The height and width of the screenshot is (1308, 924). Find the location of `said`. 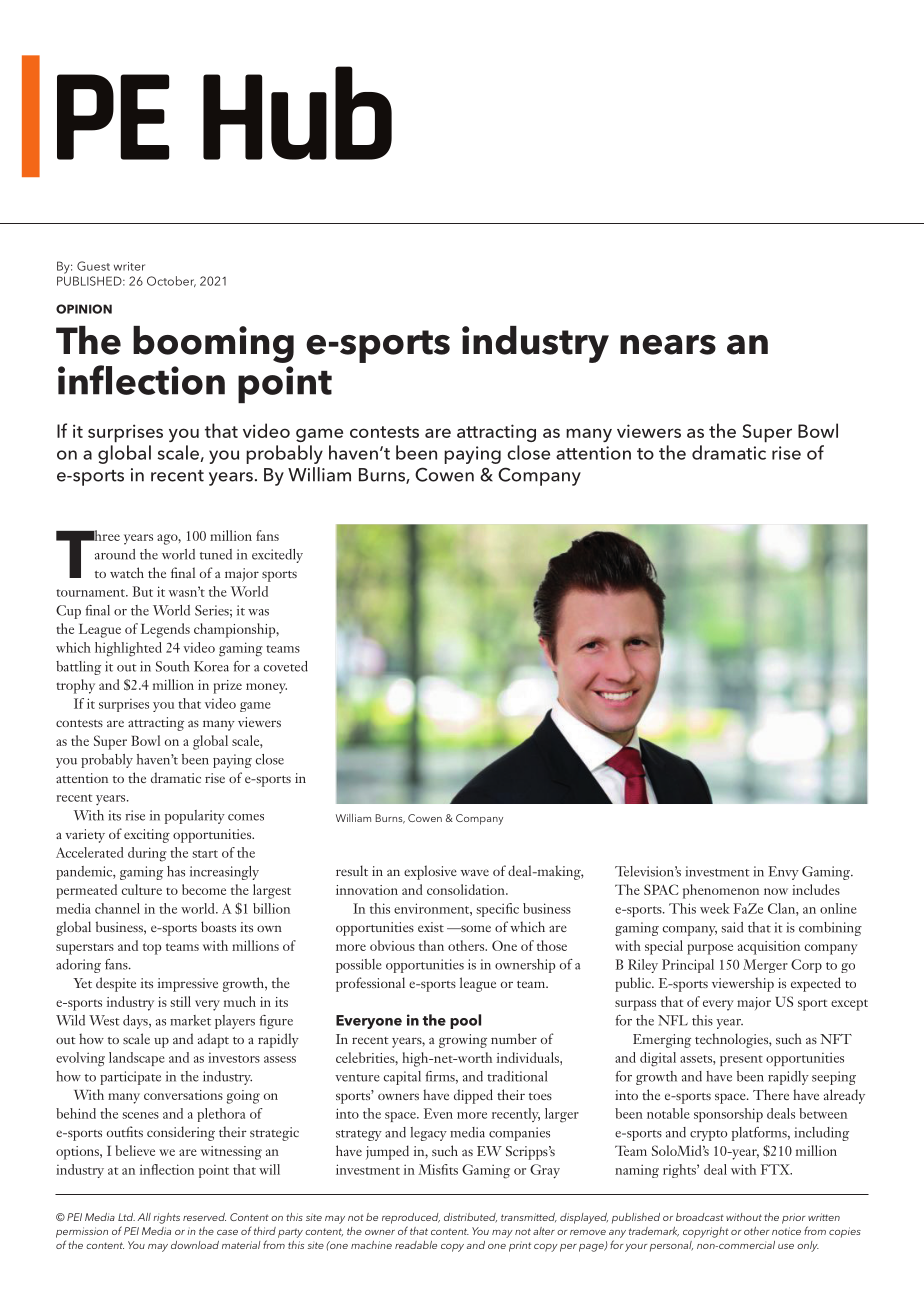

said is located at coordinates (732, 927).
